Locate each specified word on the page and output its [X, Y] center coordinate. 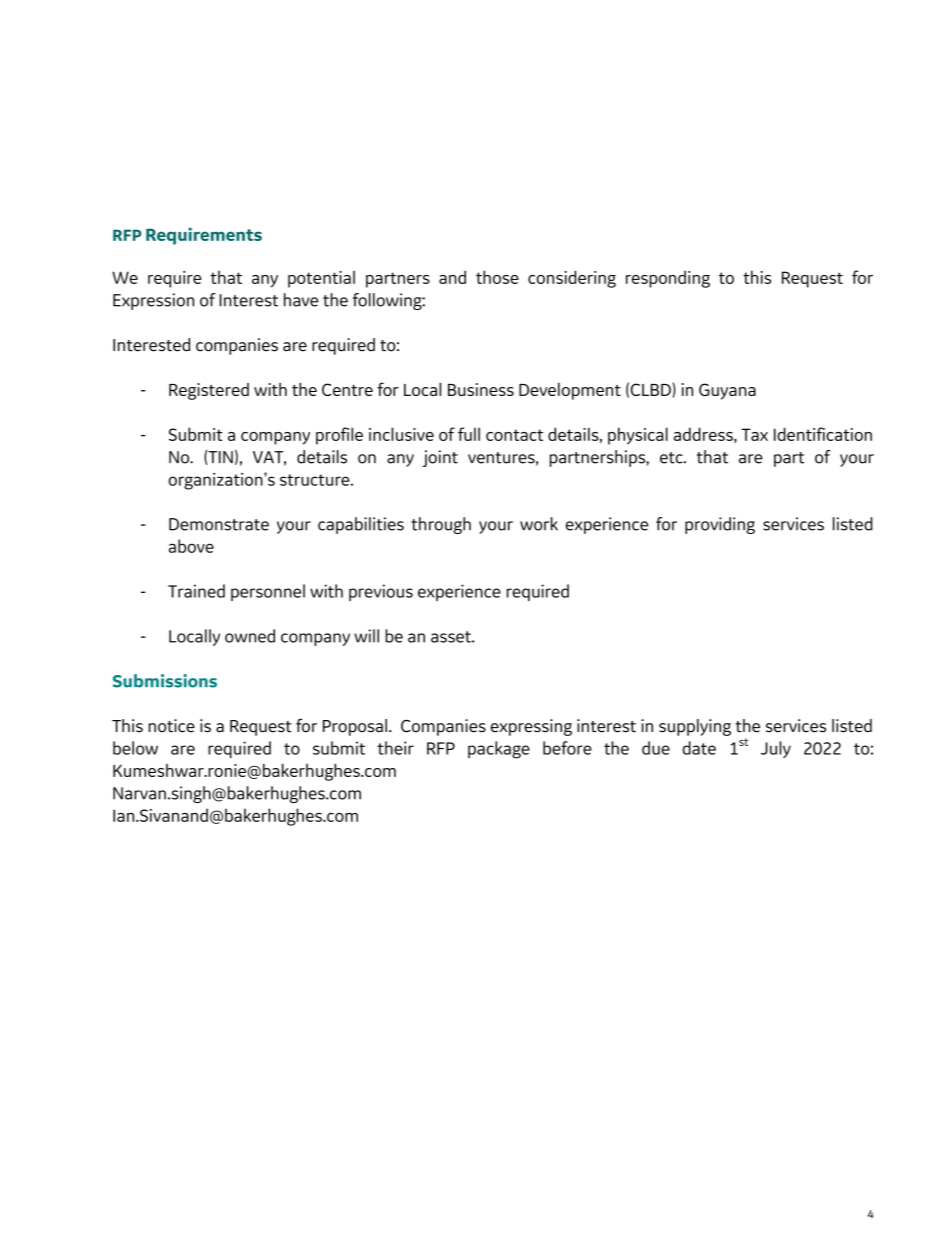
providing [720, 525]
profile [339, 436]
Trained [196, 591]
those [497, 277]
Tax [754, 434]
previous [381, 592]
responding [668, 279]
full [469, 434]
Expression [153, 301]
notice [172, 726]
